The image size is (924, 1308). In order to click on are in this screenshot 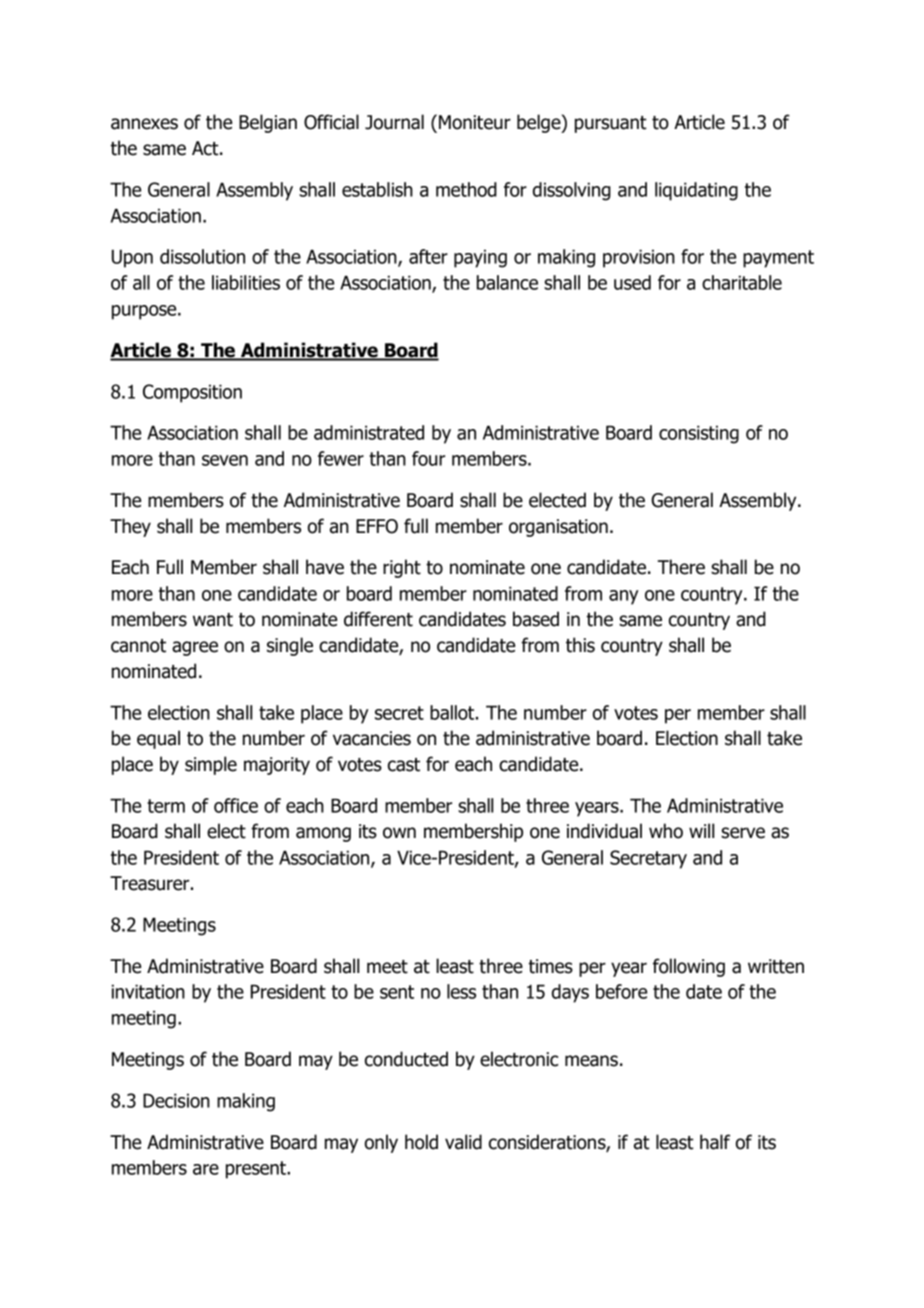, I will do `click(206, 1169)`.
